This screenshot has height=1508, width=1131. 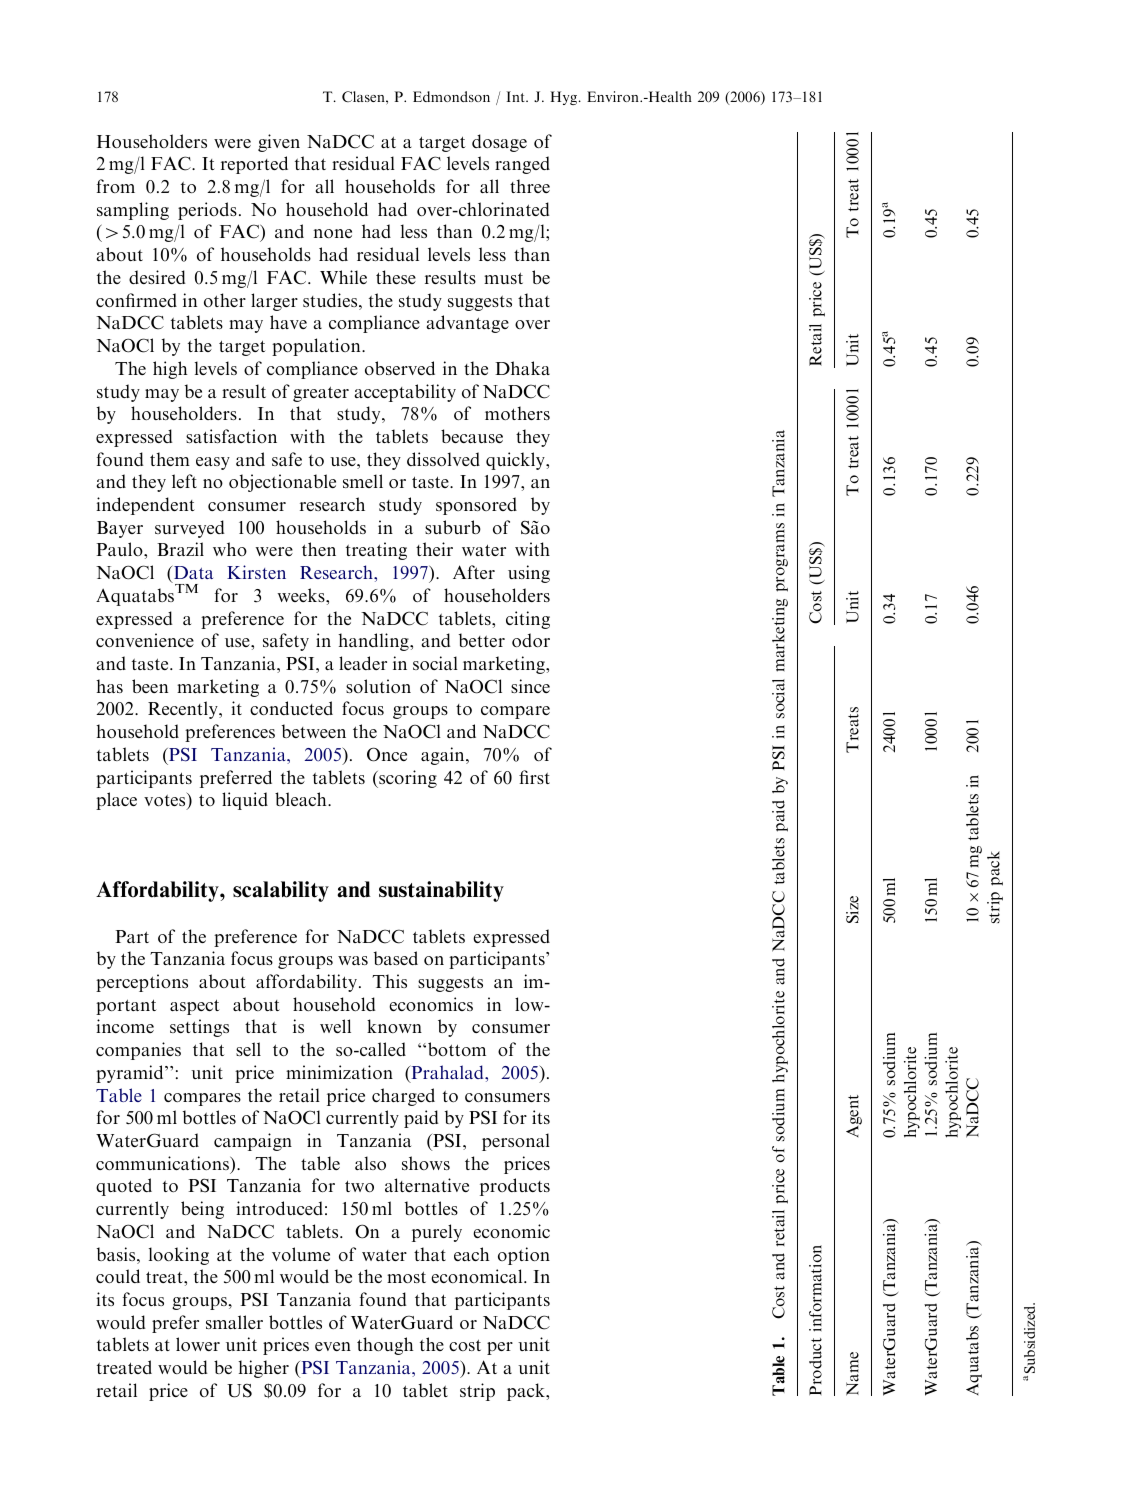 What do you see at coordinates (457, 1049) in the screenshot?
I see `bottom` at bounding box center [457, 1049].
